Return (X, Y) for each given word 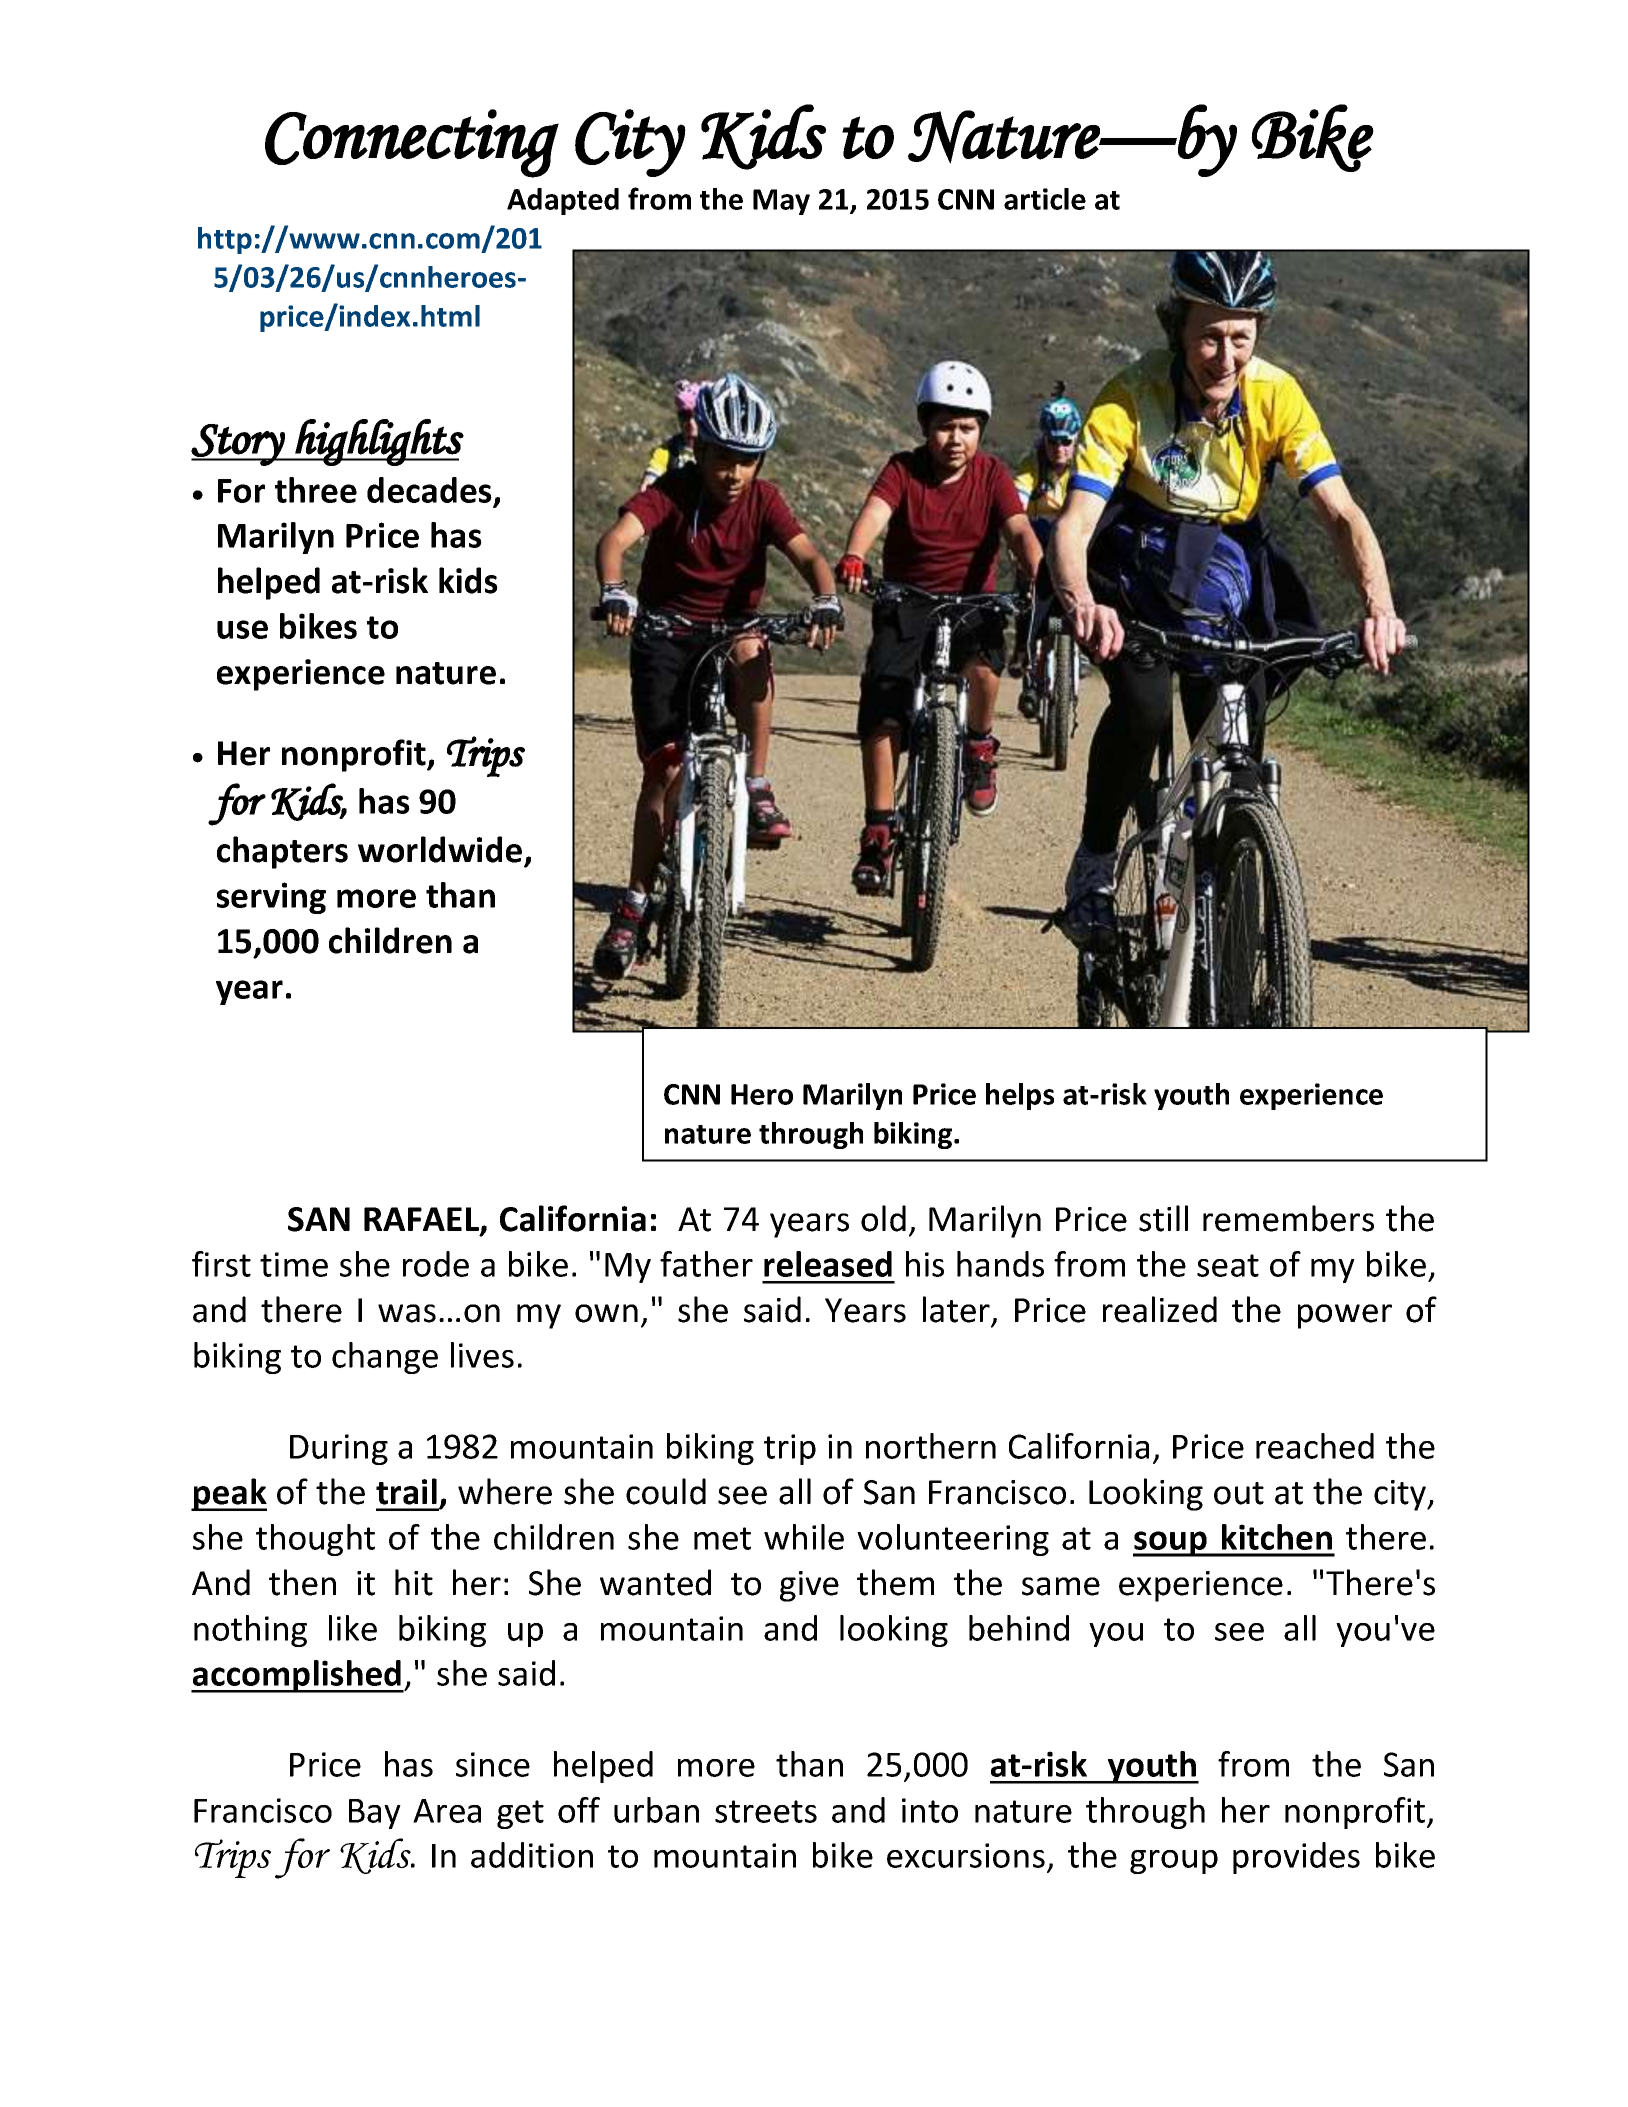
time (294, 1264)
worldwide (440, 849)
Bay (375, 1814)
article (1045, 199)
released (828, 1264)
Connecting (412, 143)
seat (1228, 1265)
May (781, 202)
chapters (282, 852)
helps (1020, 1096)
